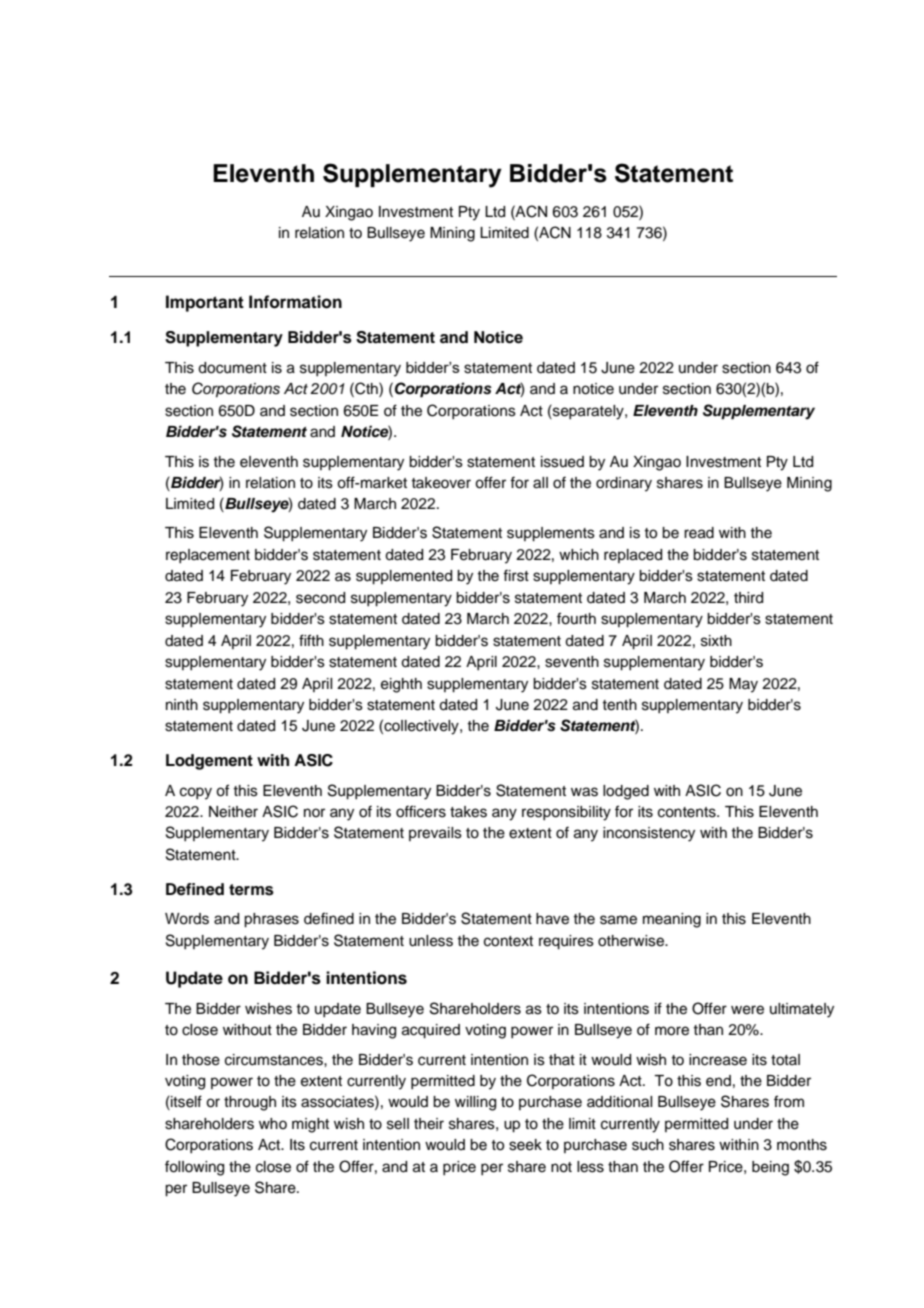 This screenshot has width=924, height=1308. Describe the element at coordinates (295, 302) in the screenshot. I see `Information` at that location.
